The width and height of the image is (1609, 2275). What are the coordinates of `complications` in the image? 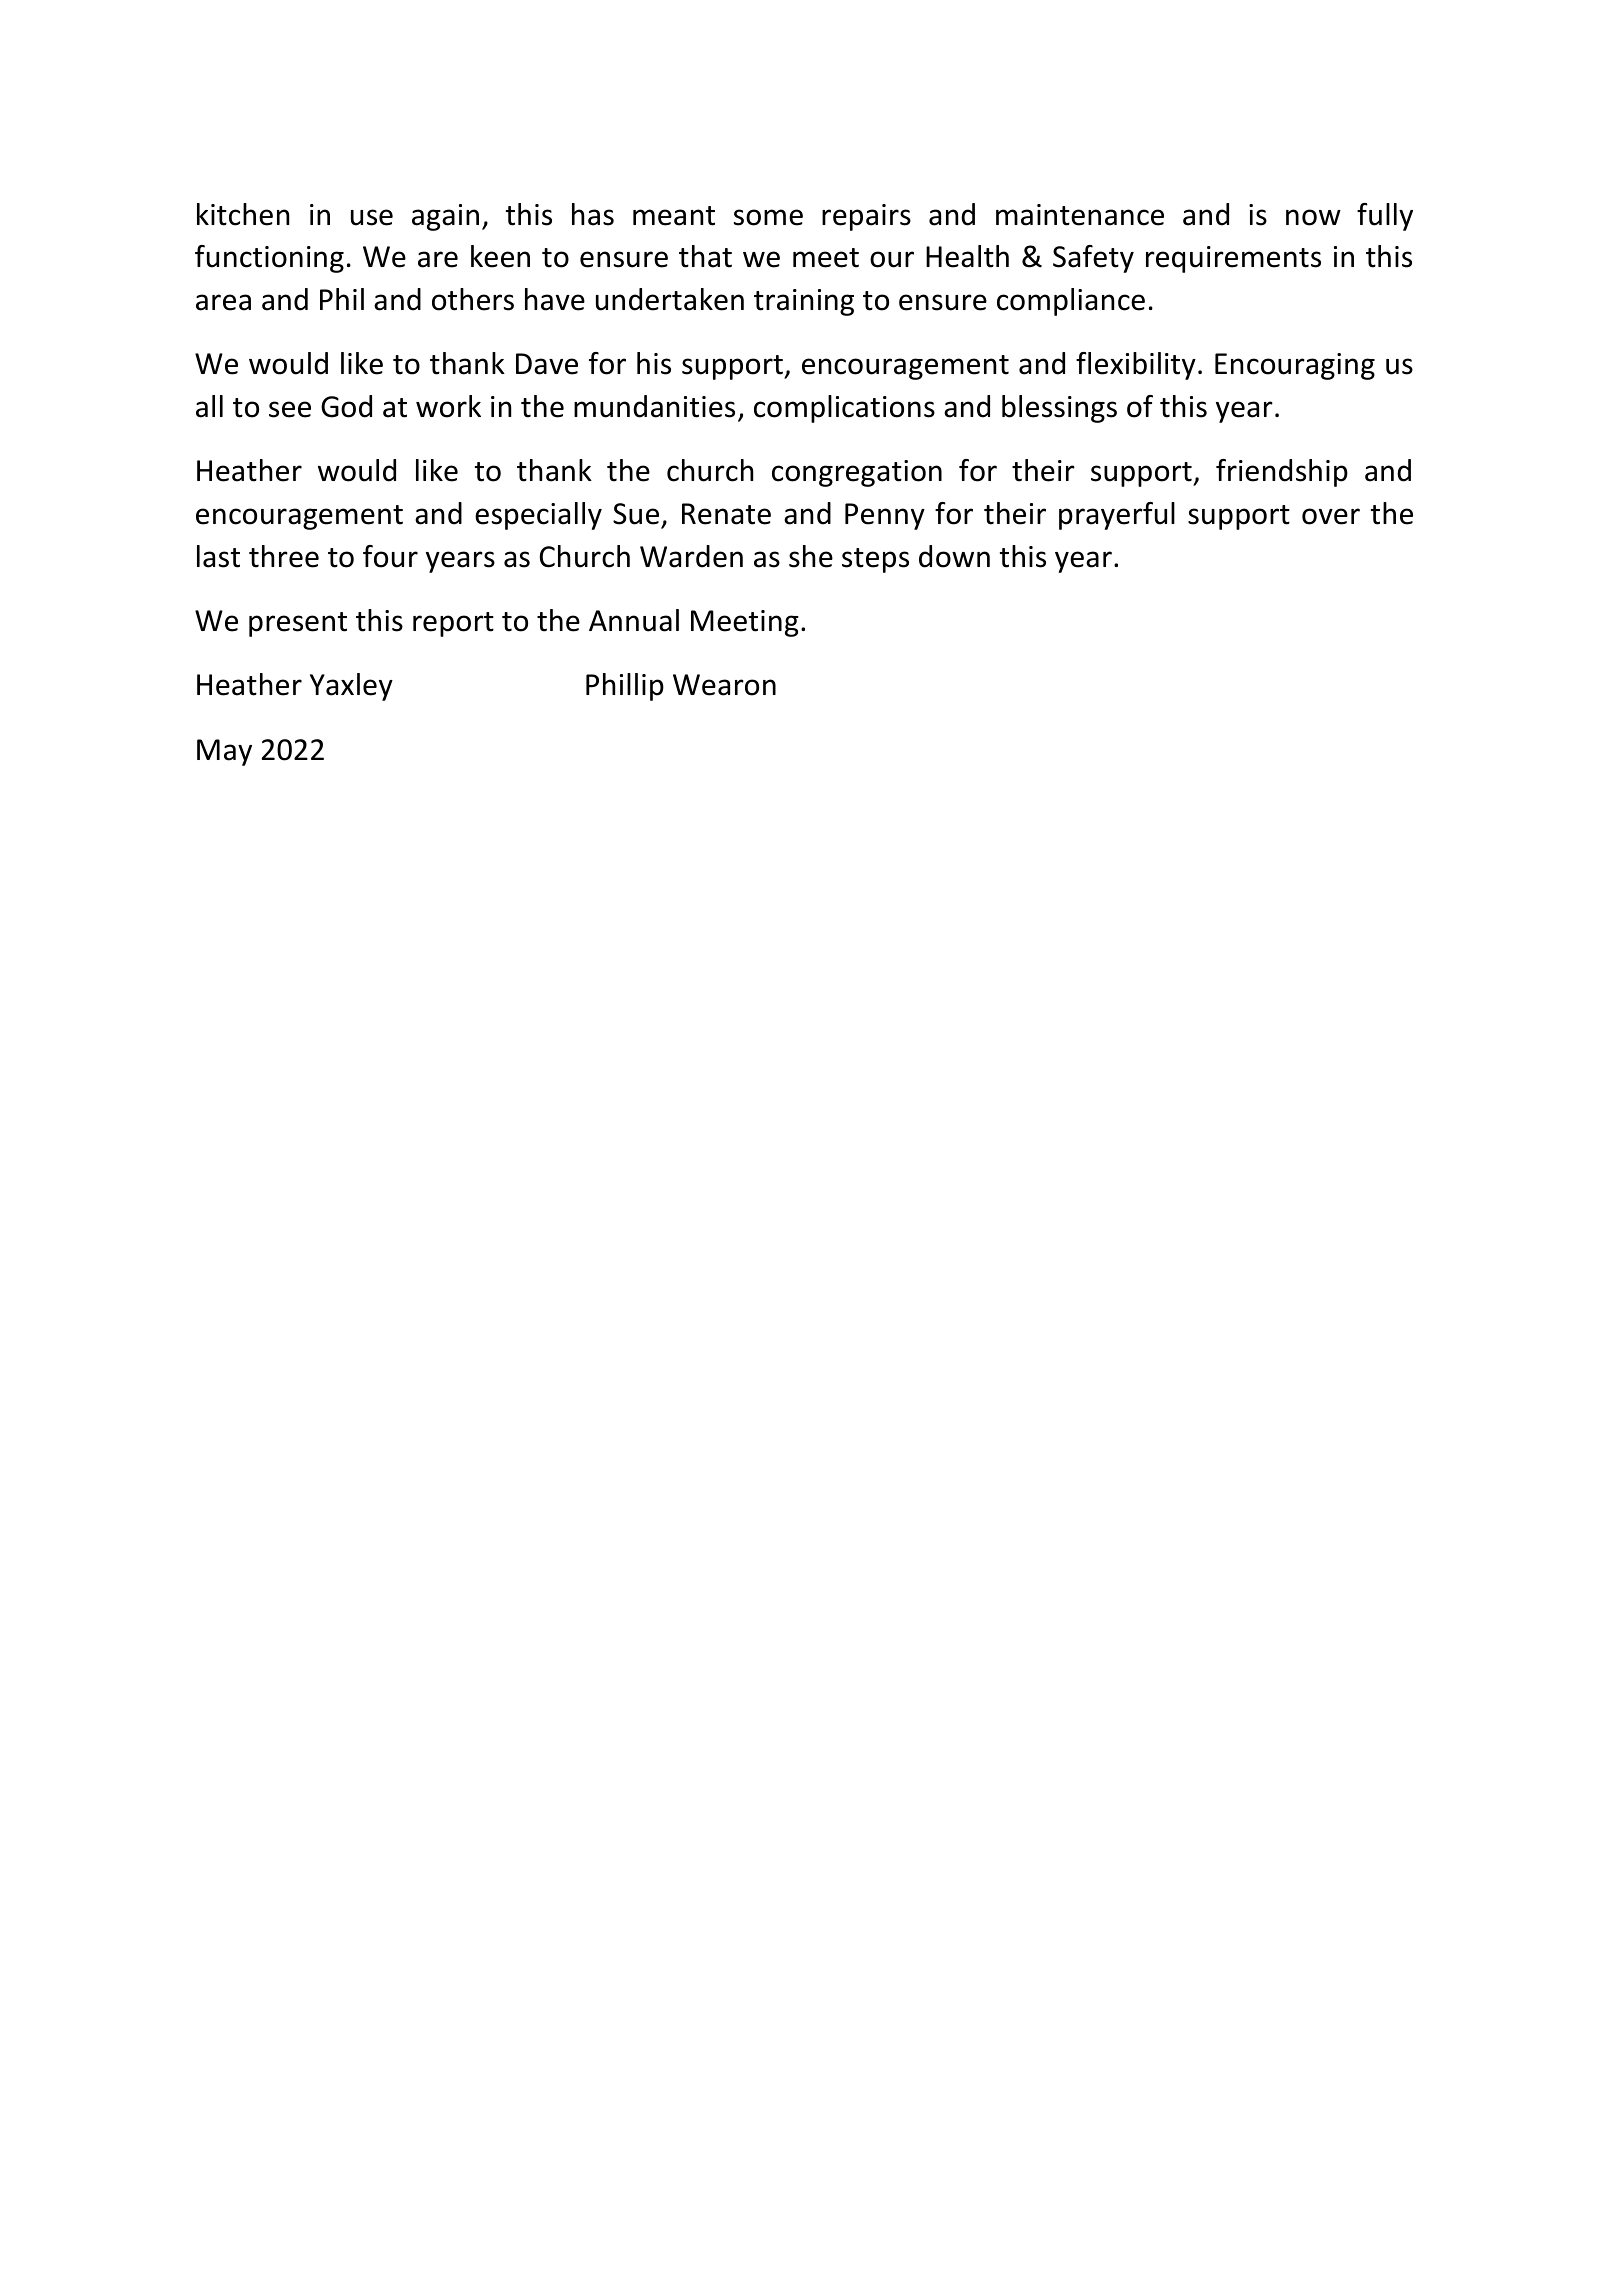 It's located at (844, 409).
